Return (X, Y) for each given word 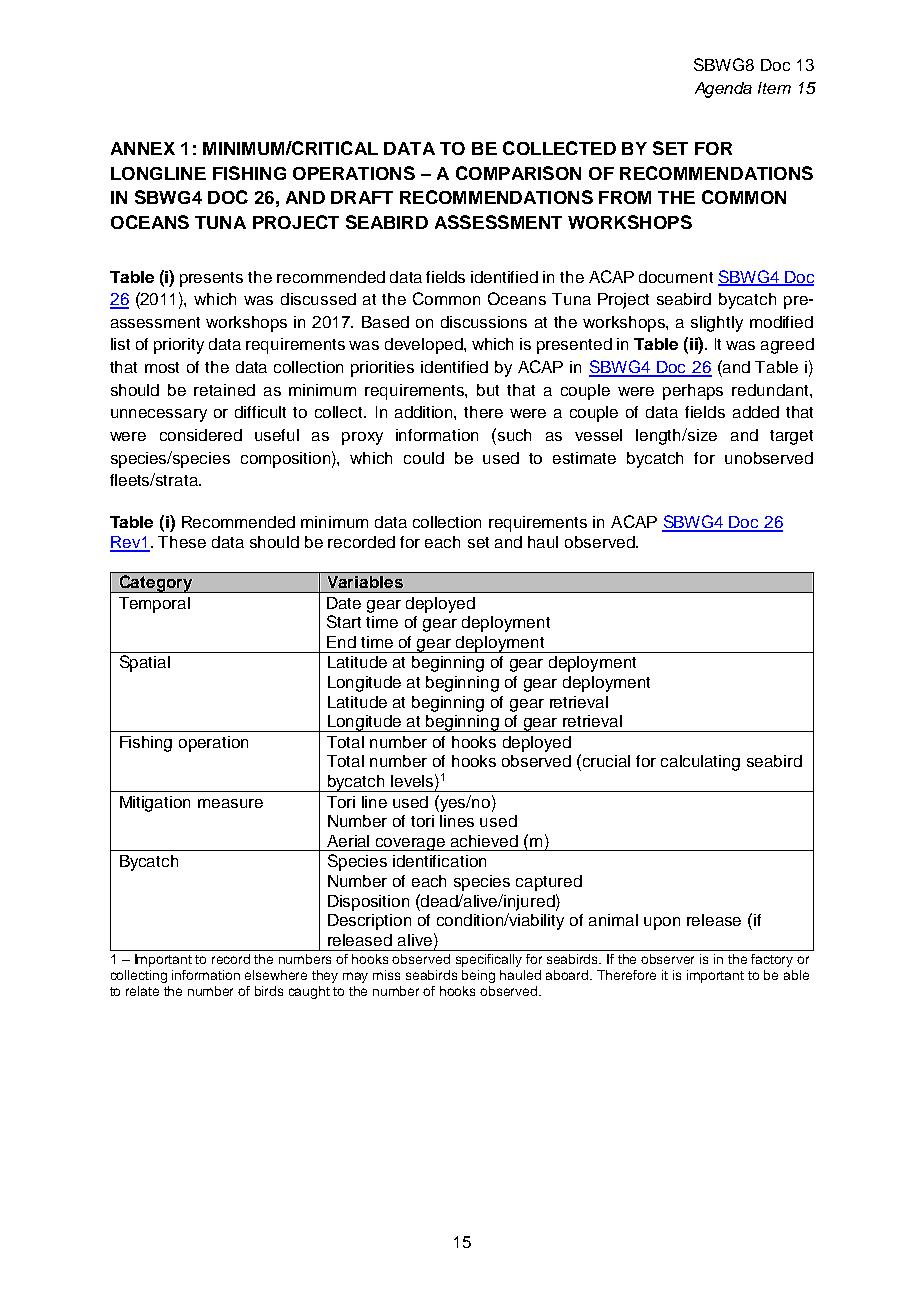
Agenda (723, 90)
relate (142, 991)
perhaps (693, 392)
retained (224, 390)
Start (344, 621)
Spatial (145, 663)
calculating (700, 763)
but (488, 390)
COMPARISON (518, 173)
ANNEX (143, 148)
